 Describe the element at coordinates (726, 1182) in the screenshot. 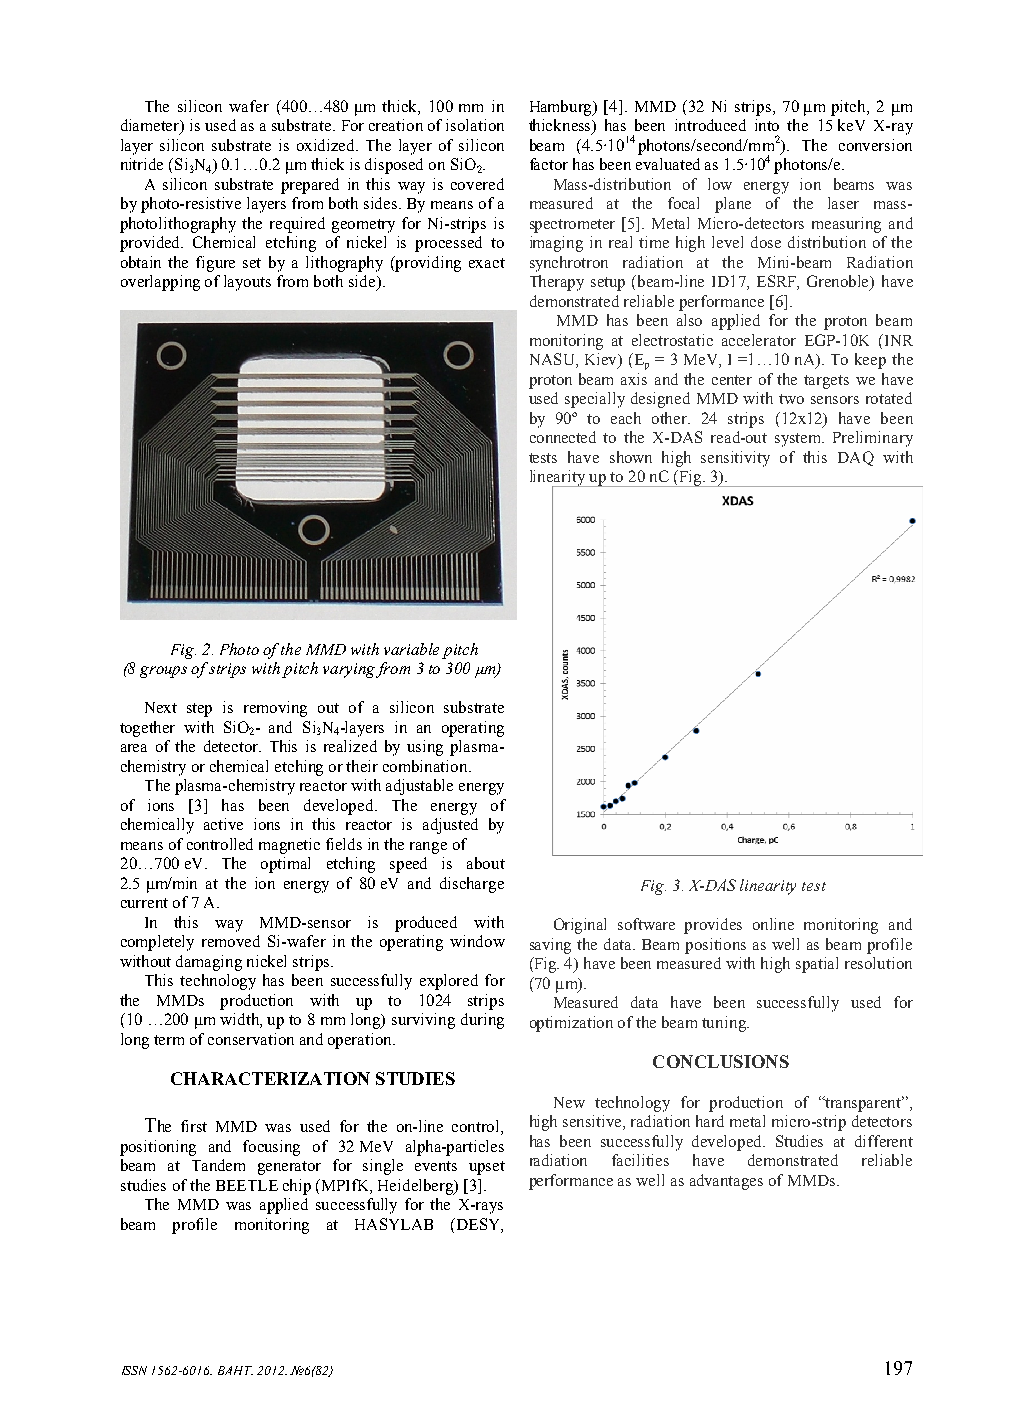

I see `advantages` at that location.
